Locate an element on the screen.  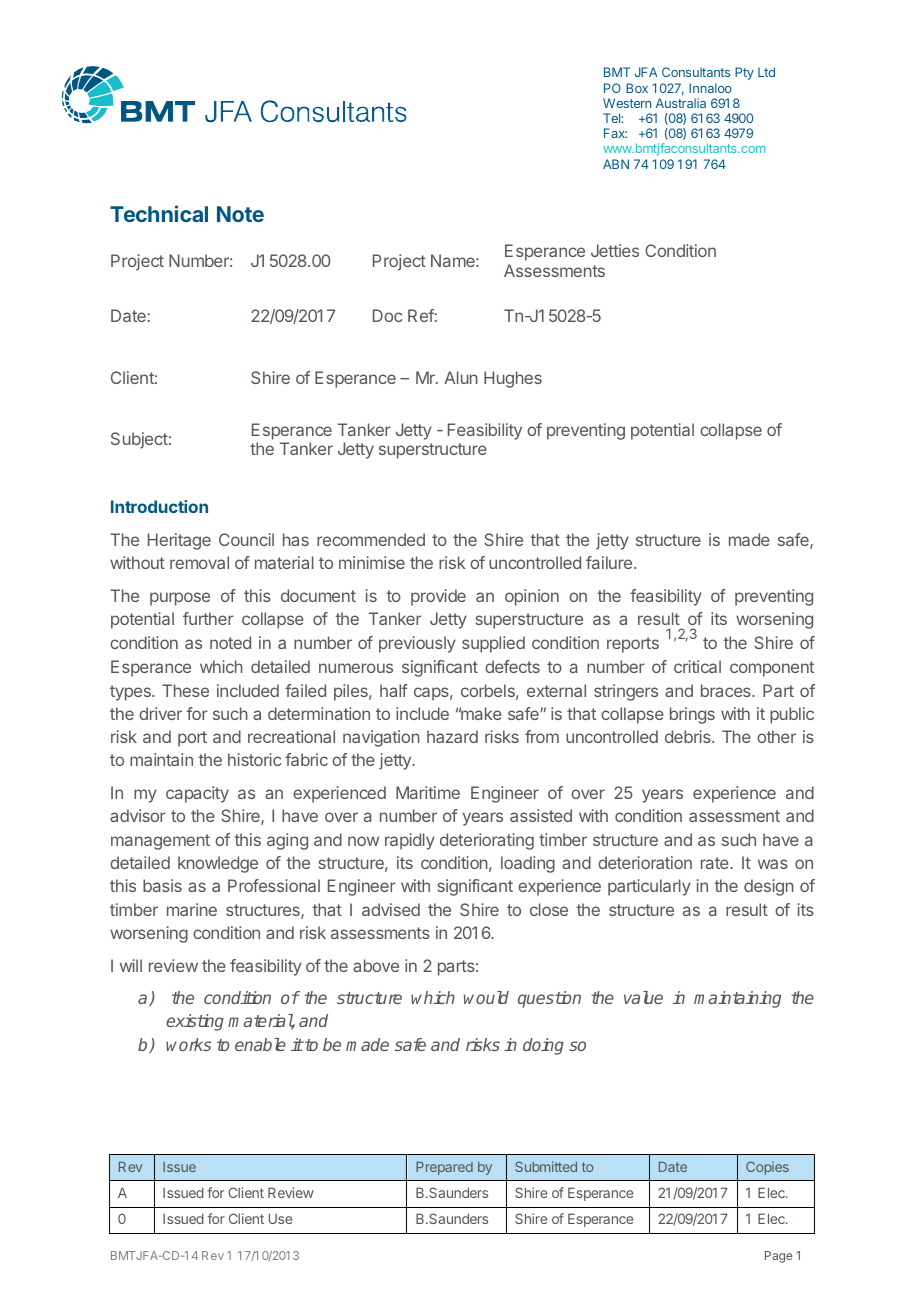
Subject is located at coordinates (139, 440).
